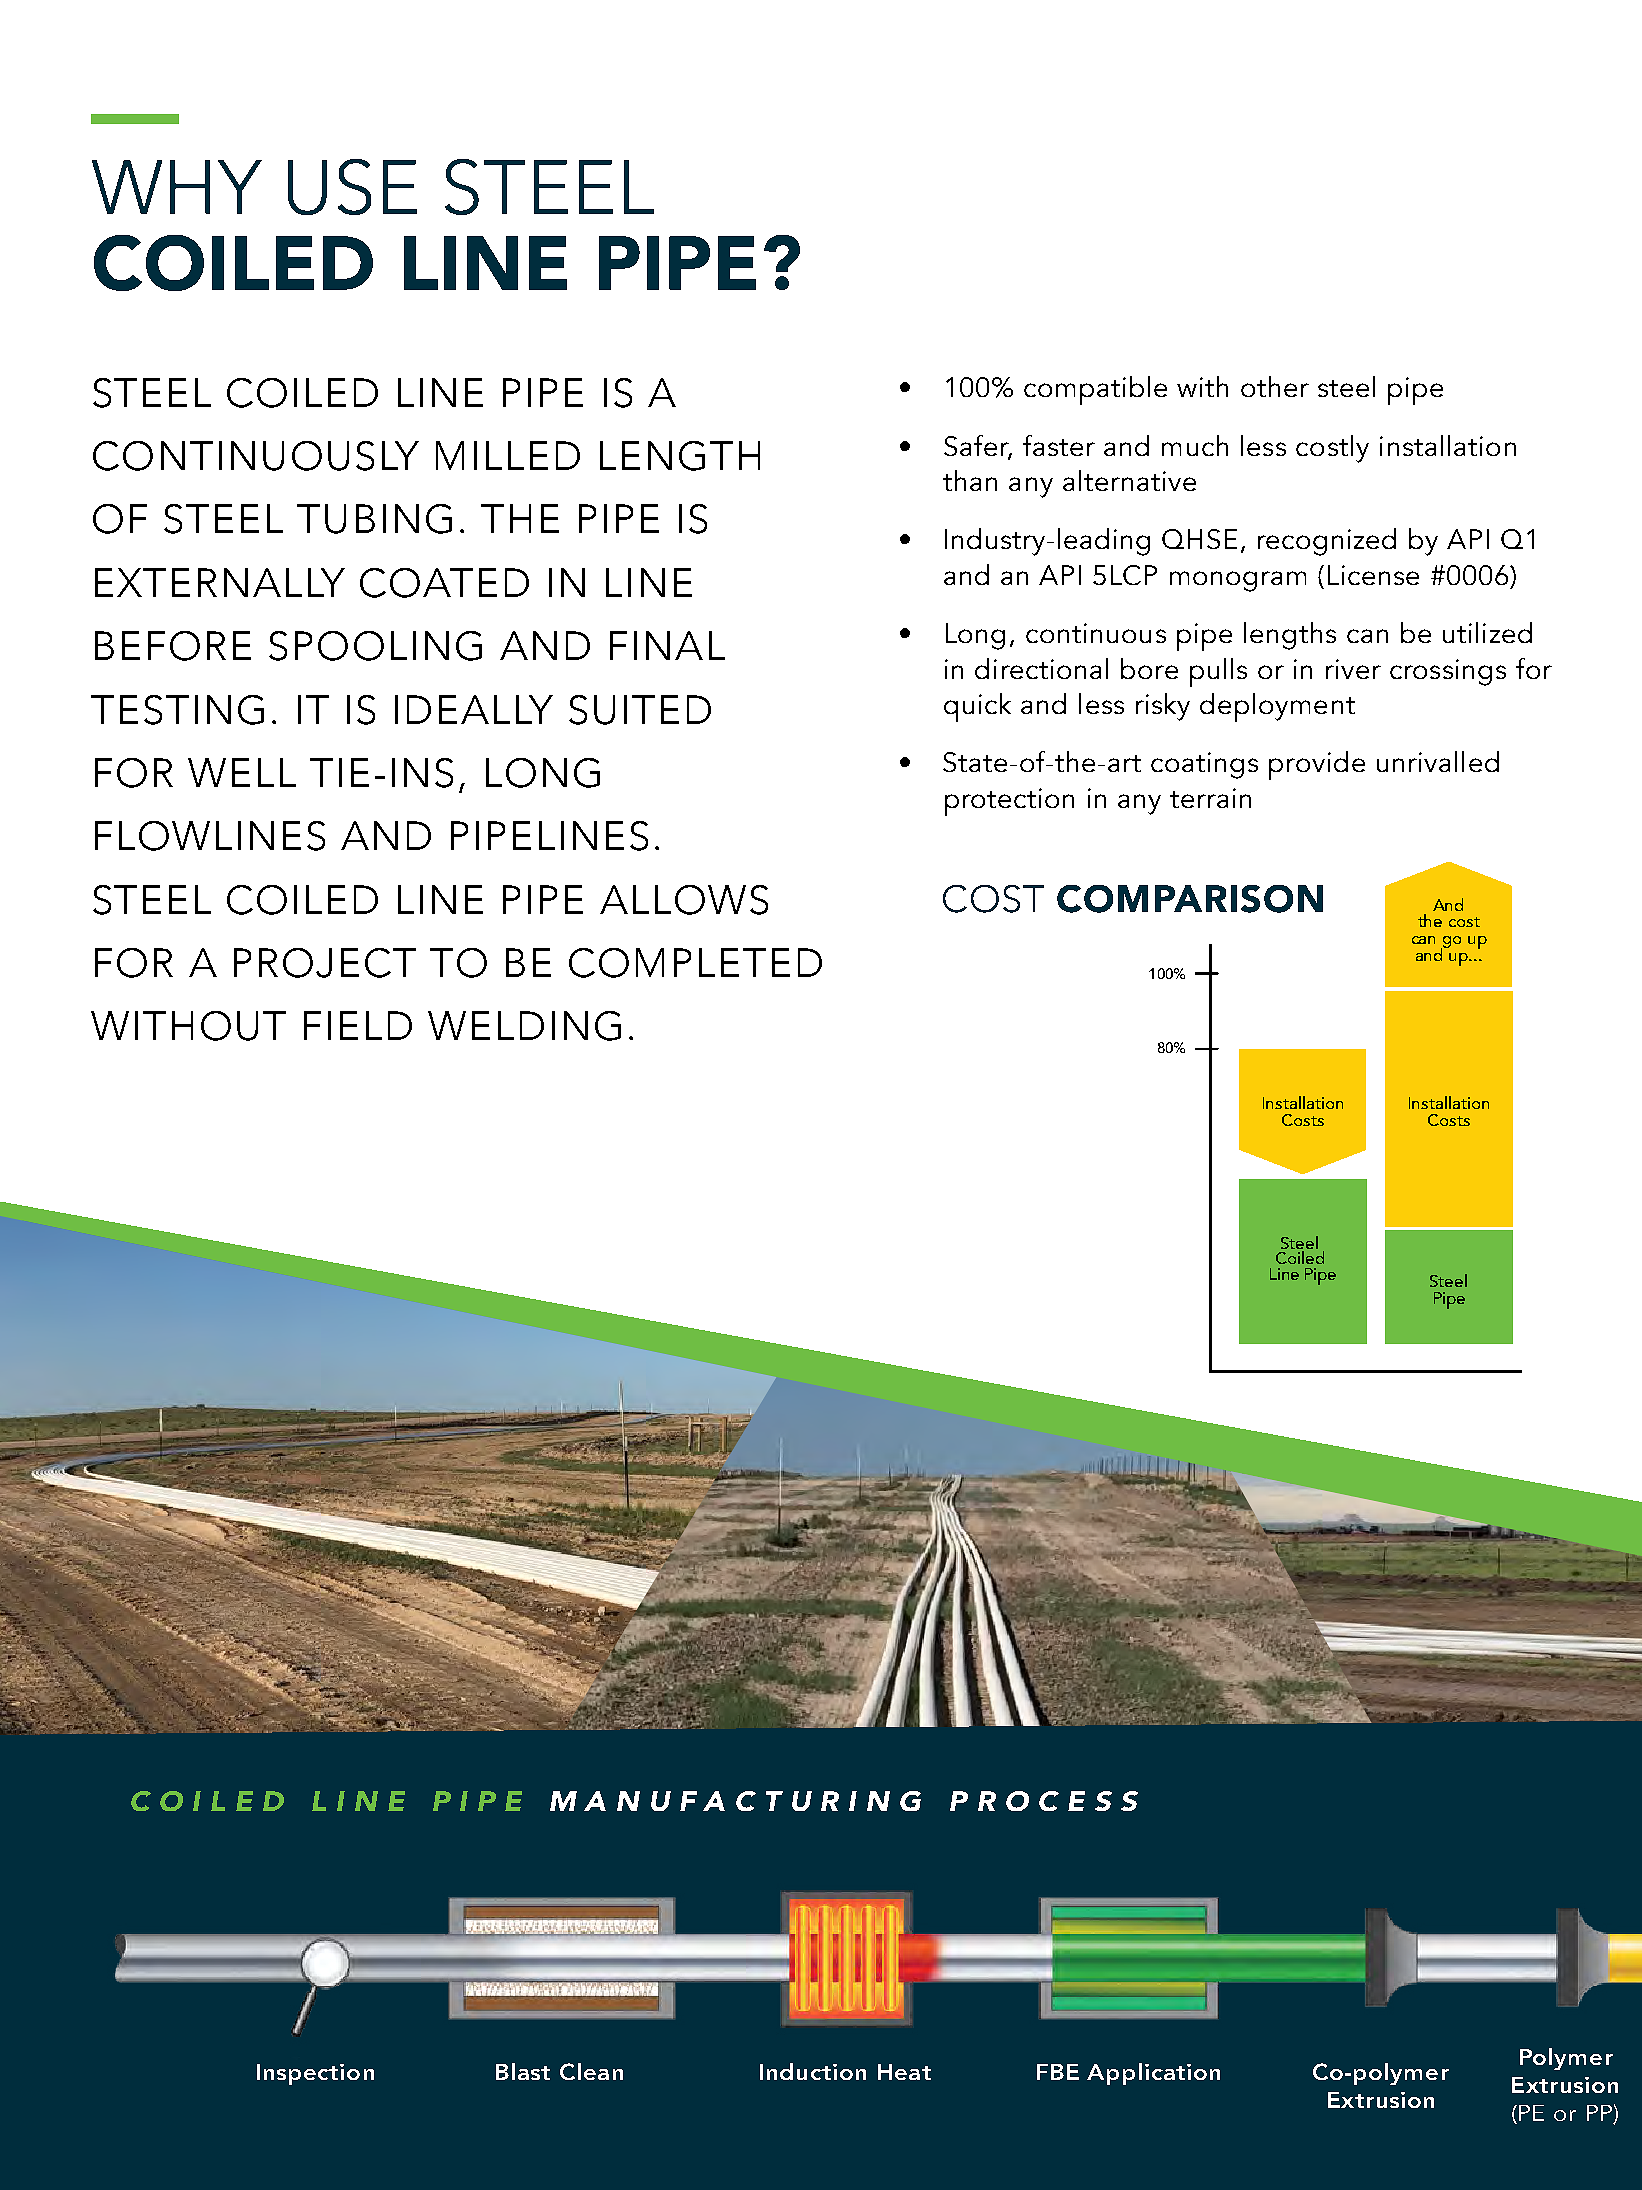 Image resolution: width=1642 pixels, height=2190 pixels. I want to click on MANUFACTURING, so click(735, 1801).
